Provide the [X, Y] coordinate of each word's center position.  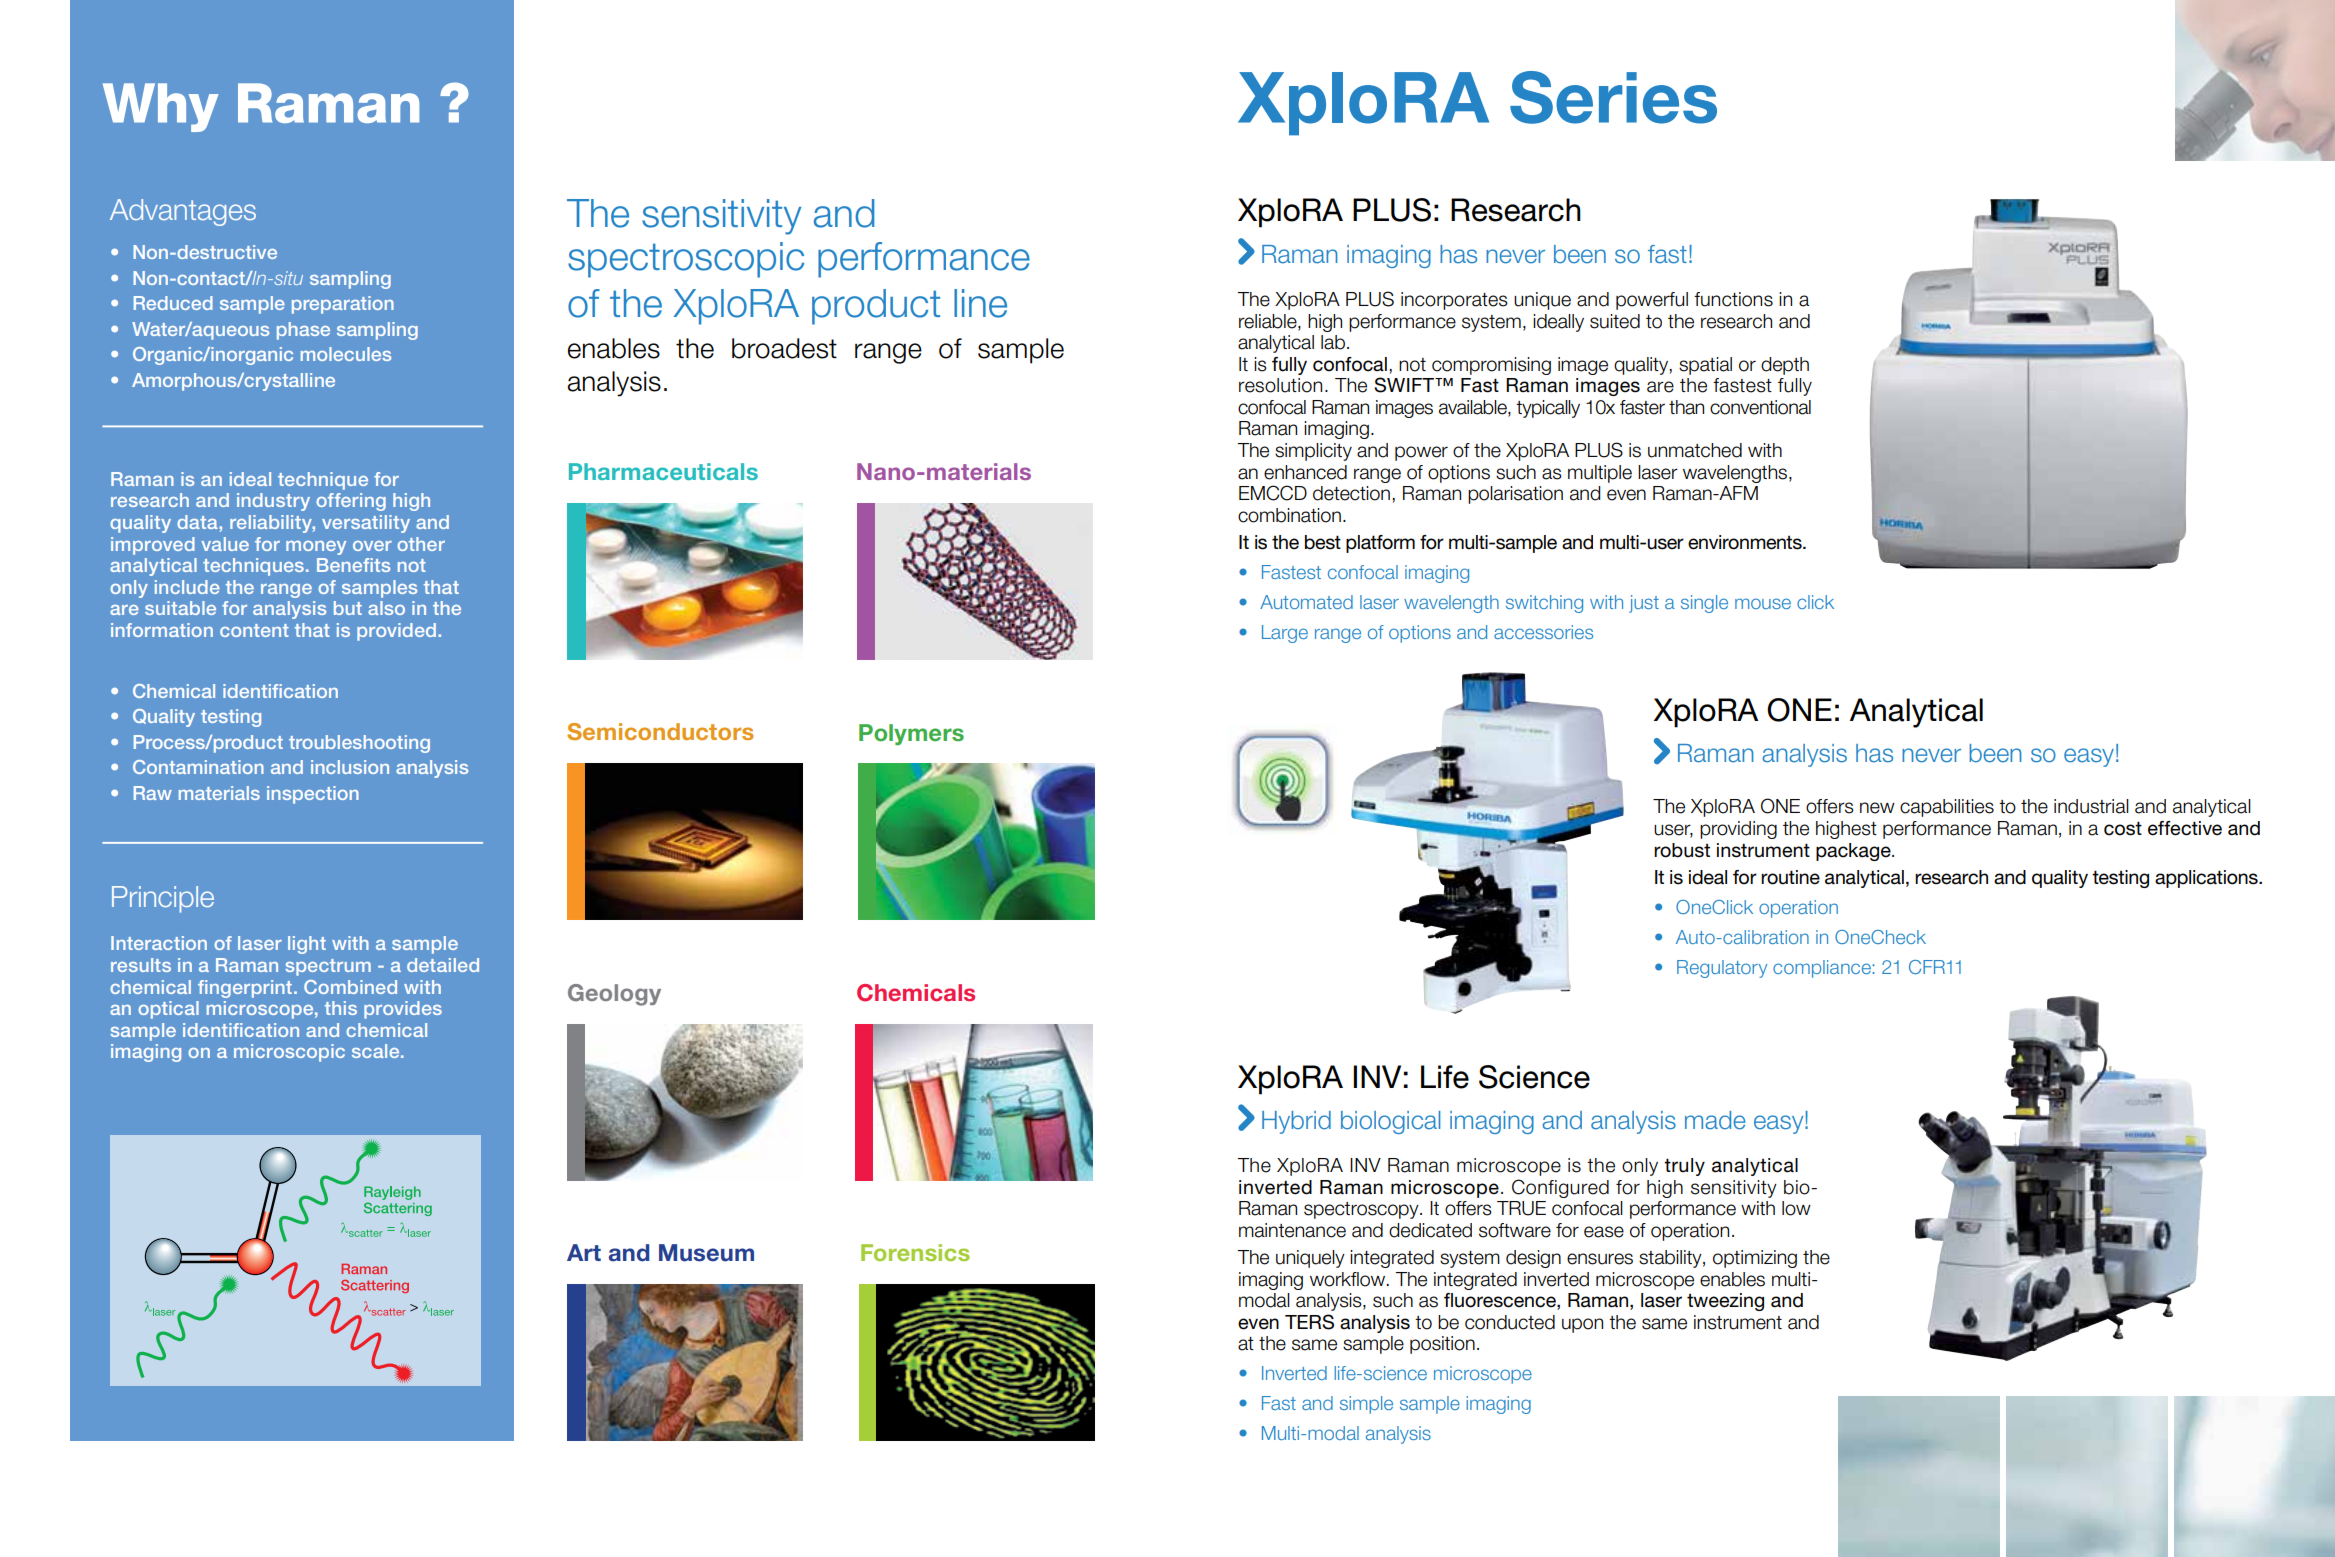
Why [161, 107]
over [372, 546]
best [1323, 542]
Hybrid [1296, 1122]
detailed [443, 965]
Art [584, 1252]
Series [1613, 97]
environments [1746, 542]
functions [1733, 299]
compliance [1822, 969]
